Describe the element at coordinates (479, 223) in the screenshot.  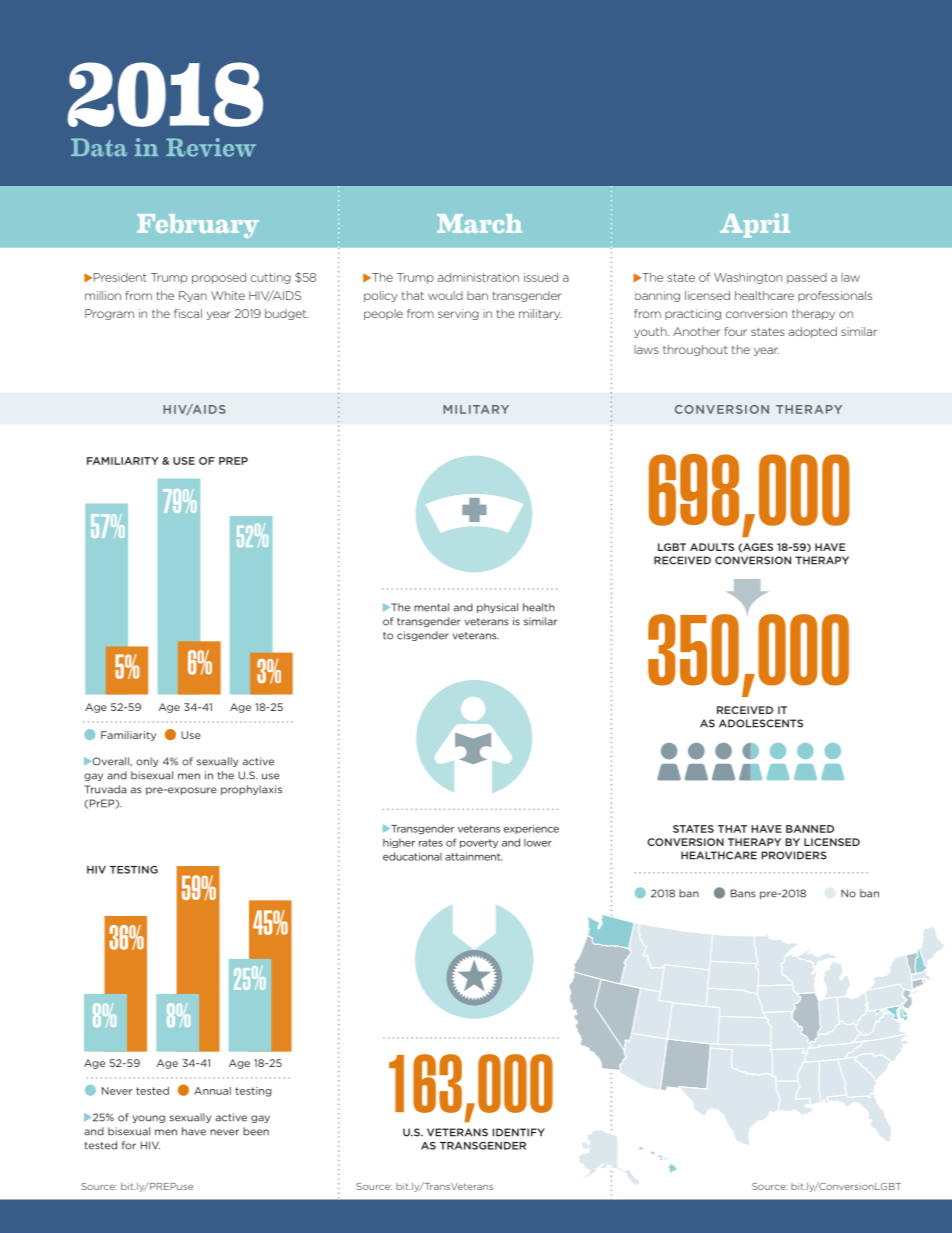
I see `March` at that location.
